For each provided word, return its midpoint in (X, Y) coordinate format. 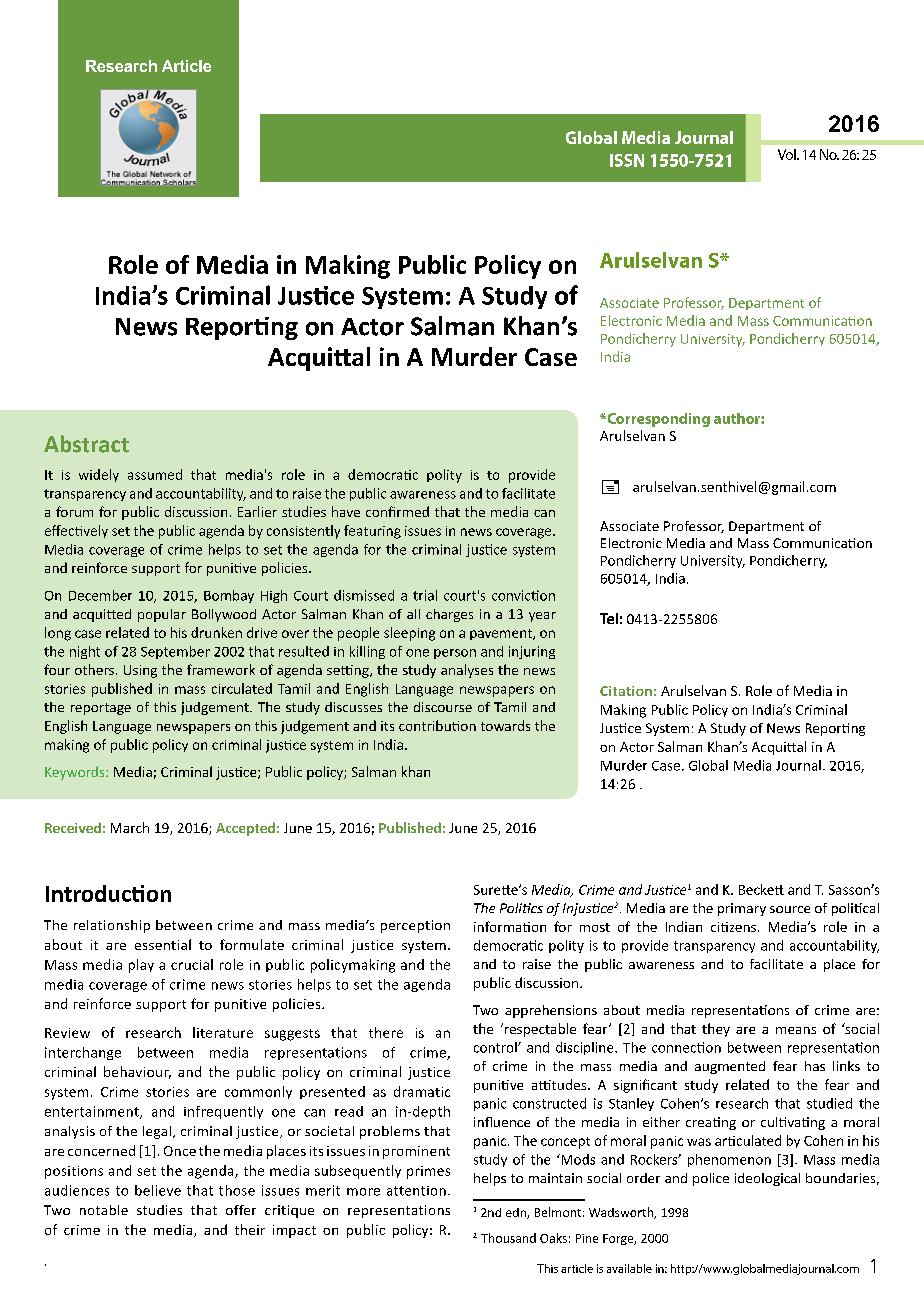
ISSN (627, 160)
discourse (443, 707)
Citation (626, 691)
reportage (101, 709)
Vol (788, 154)
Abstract (86, 444)
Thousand (508, 1238)
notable (104, 1210)
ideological (767, 1179)
